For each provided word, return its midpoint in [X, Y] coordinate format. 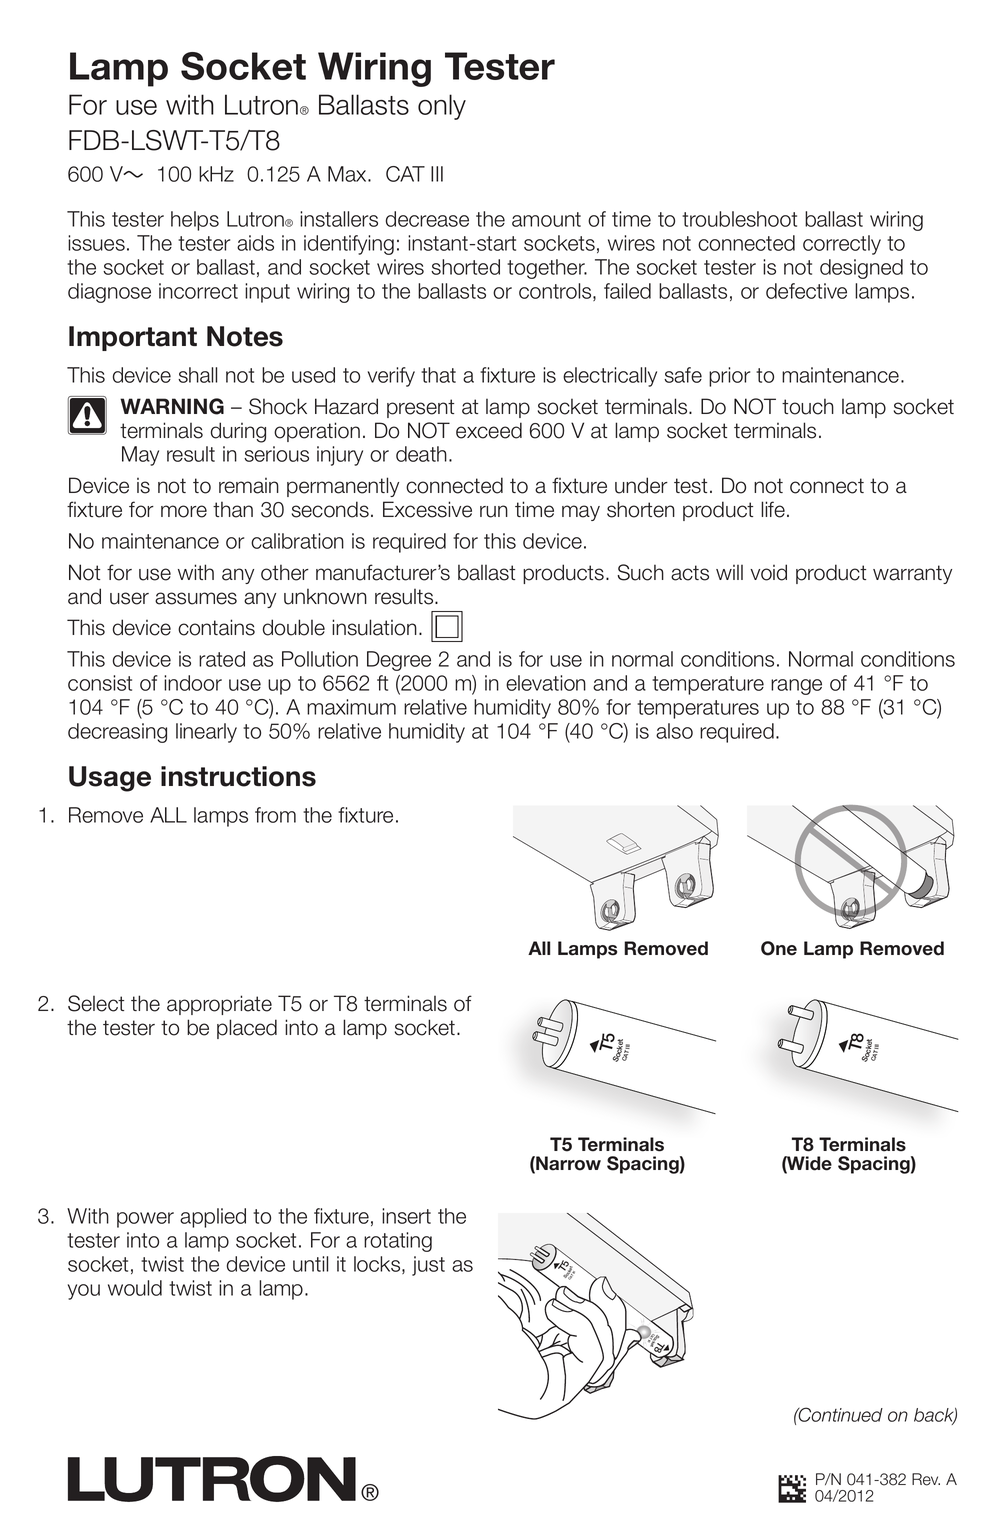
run [494, 511]
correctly [842, 245]
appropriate [219, 1005]
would [135, 1288]
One [779, 948]
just [428, 1266]
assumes [196, 598]
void [768, 572]
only [442, 107]
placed [247, 1029]
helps [195, 221]
